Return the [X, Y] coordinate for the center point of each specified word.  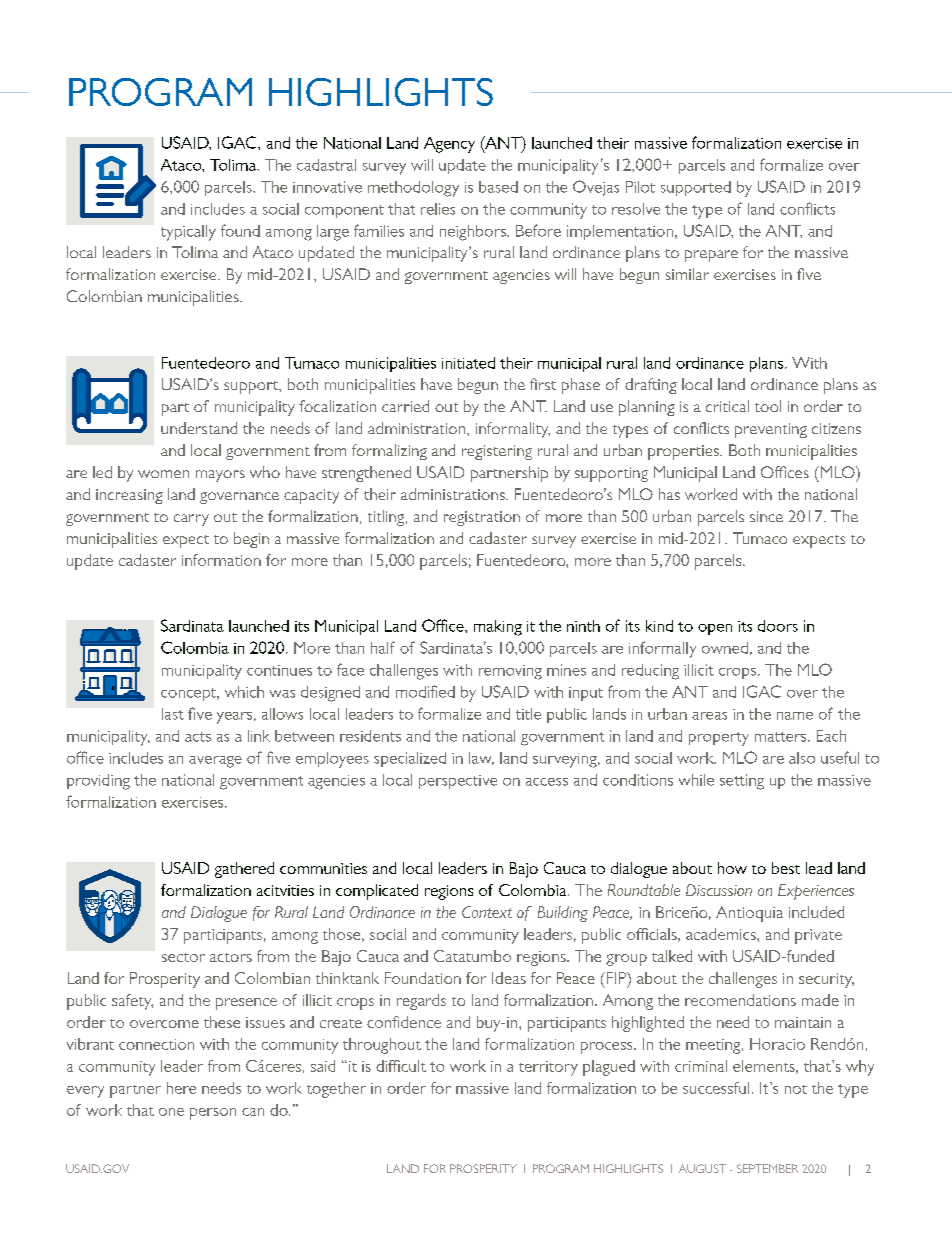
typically [188, 233]
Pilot [640, 187]
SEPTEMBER [767, 1168]
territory [548, 1068]
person [213, 1114]
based [498, 187]
